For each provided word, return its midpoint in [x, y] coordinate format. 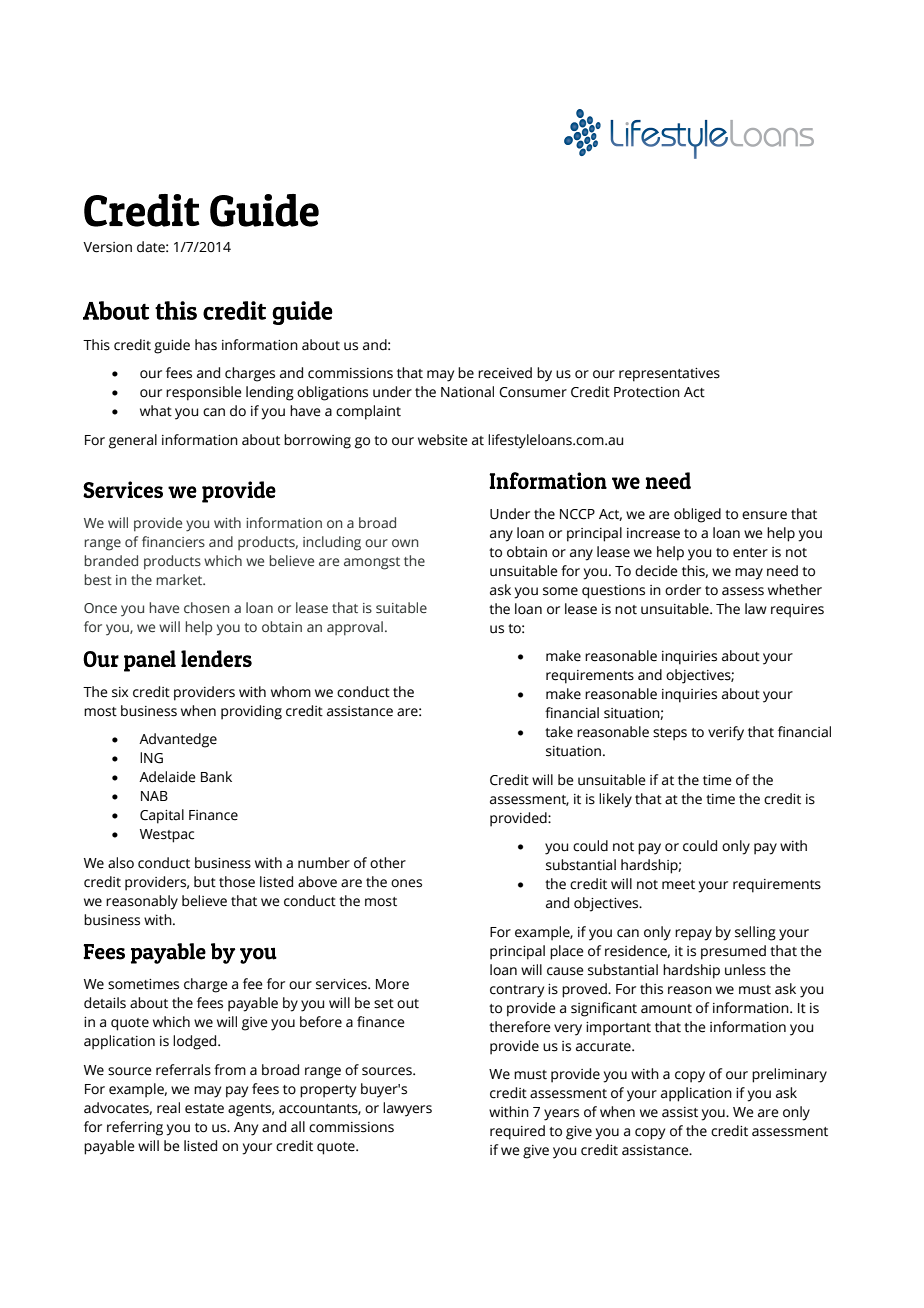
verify [726, 733]
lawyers [407, 1109]
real [168, 1108]
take [559, 732]
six [120, 692]
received [505, 373]
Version [107, 247]
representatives [669, 375]
